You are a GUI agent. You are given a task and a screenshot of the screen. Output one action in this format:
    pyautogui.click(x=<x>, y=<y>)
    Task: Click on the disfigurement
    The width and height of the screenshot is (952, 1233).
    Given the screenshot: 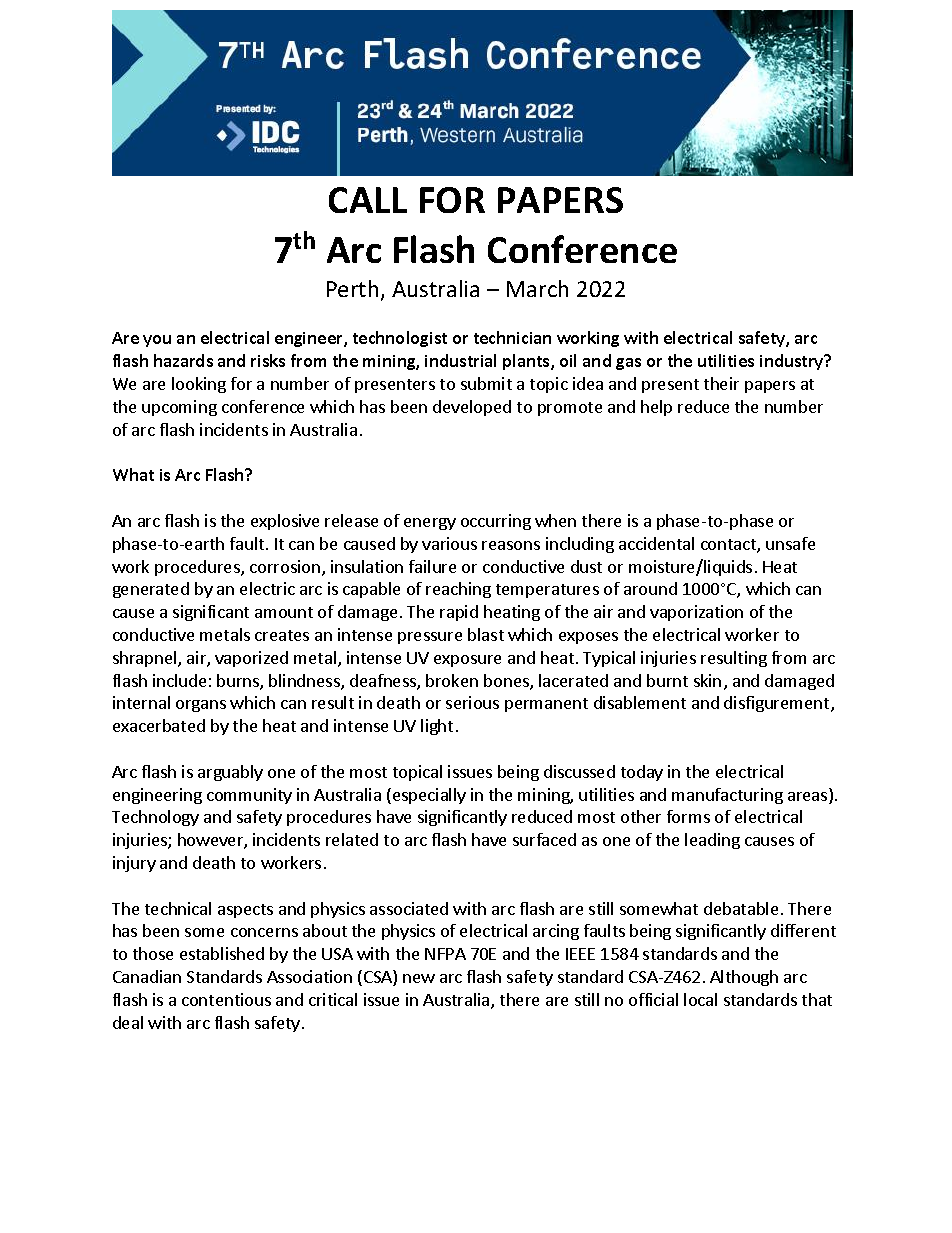 What is the action you would take?
    pyautogui.click(x=778, y=704)
